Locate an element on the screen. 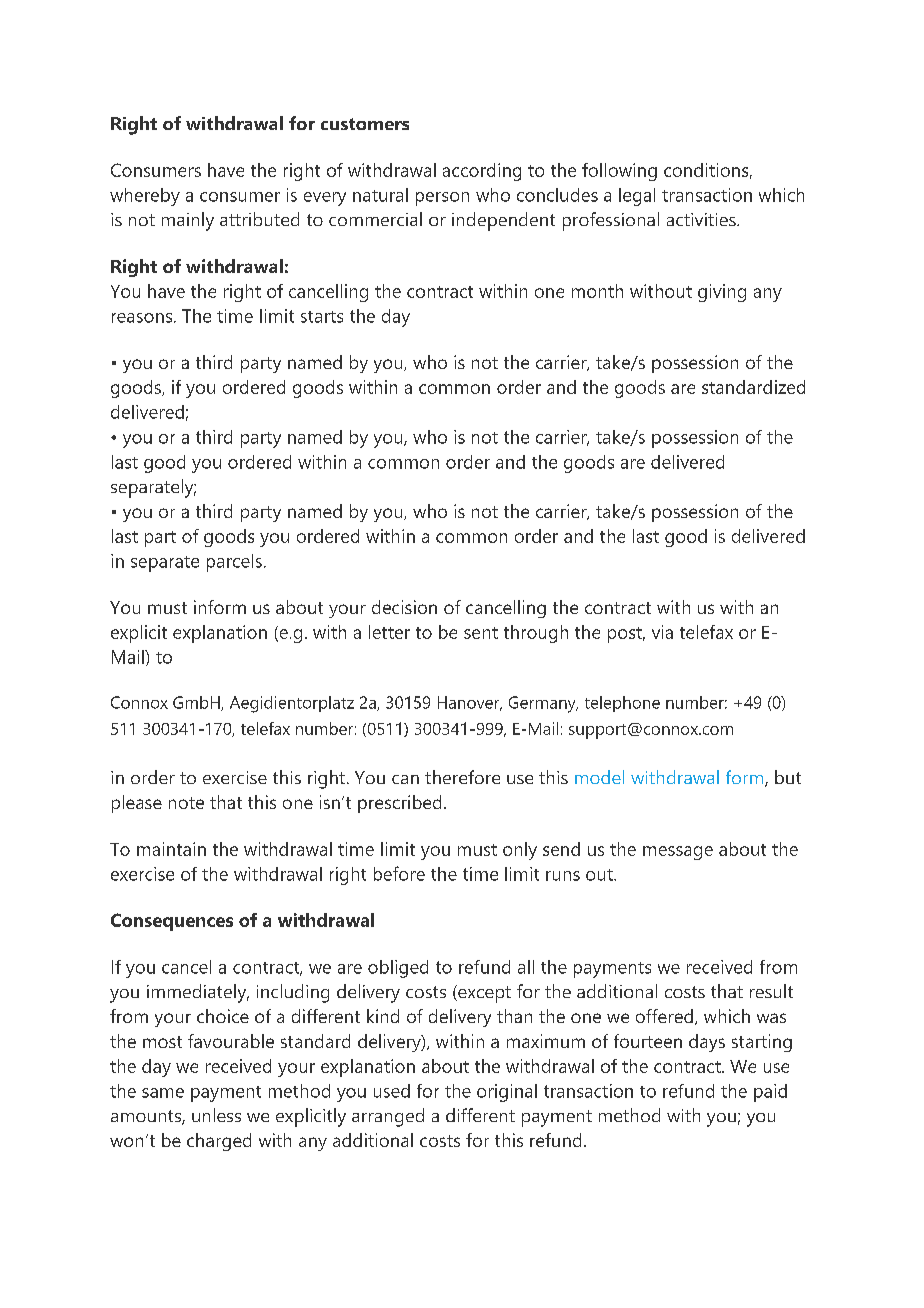  note is located at coordinates (186, 803).
